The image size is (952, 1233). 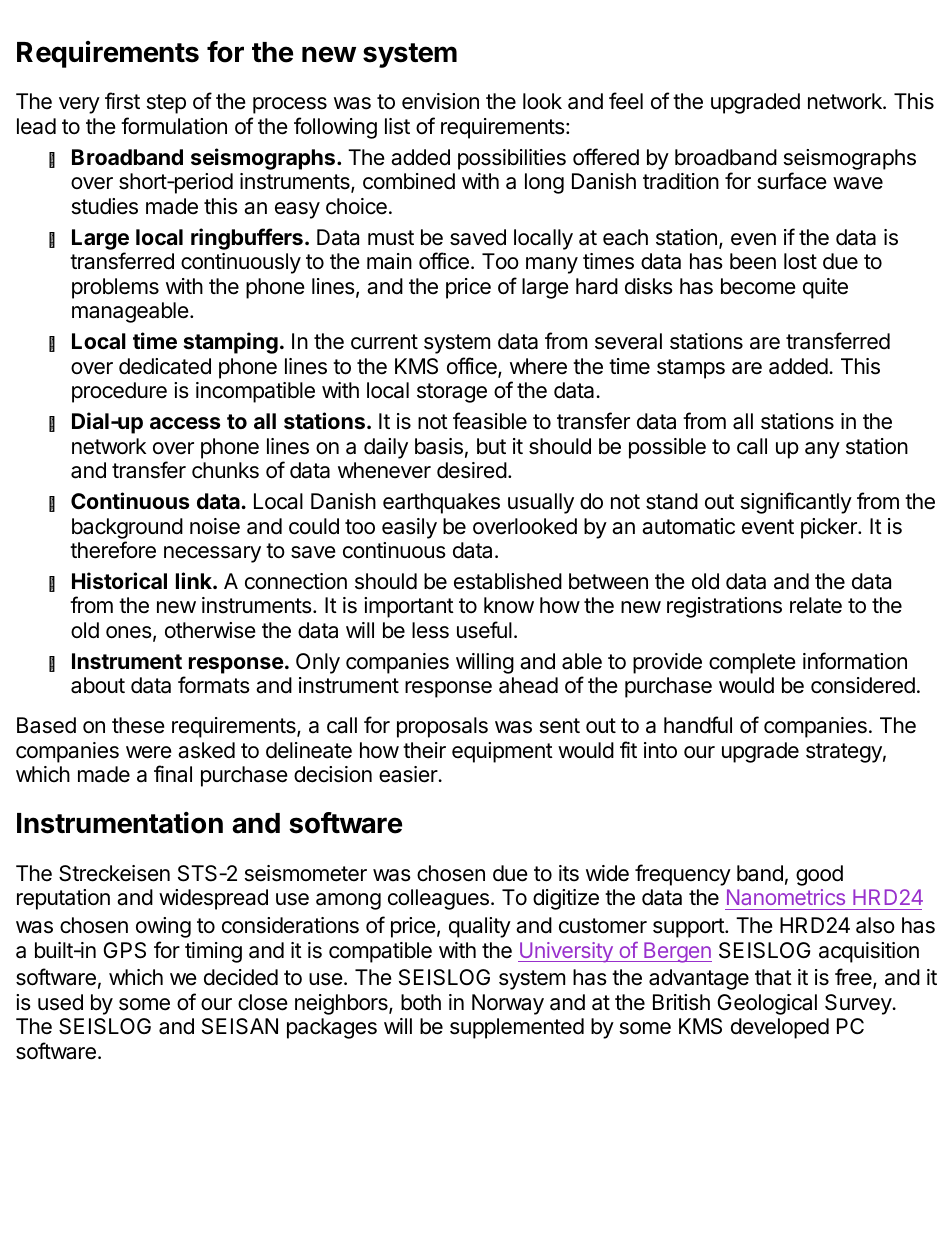 What do you see at coordinates (60, 1002) in the image?
I see `used` at bounding box center [60, 1002].
